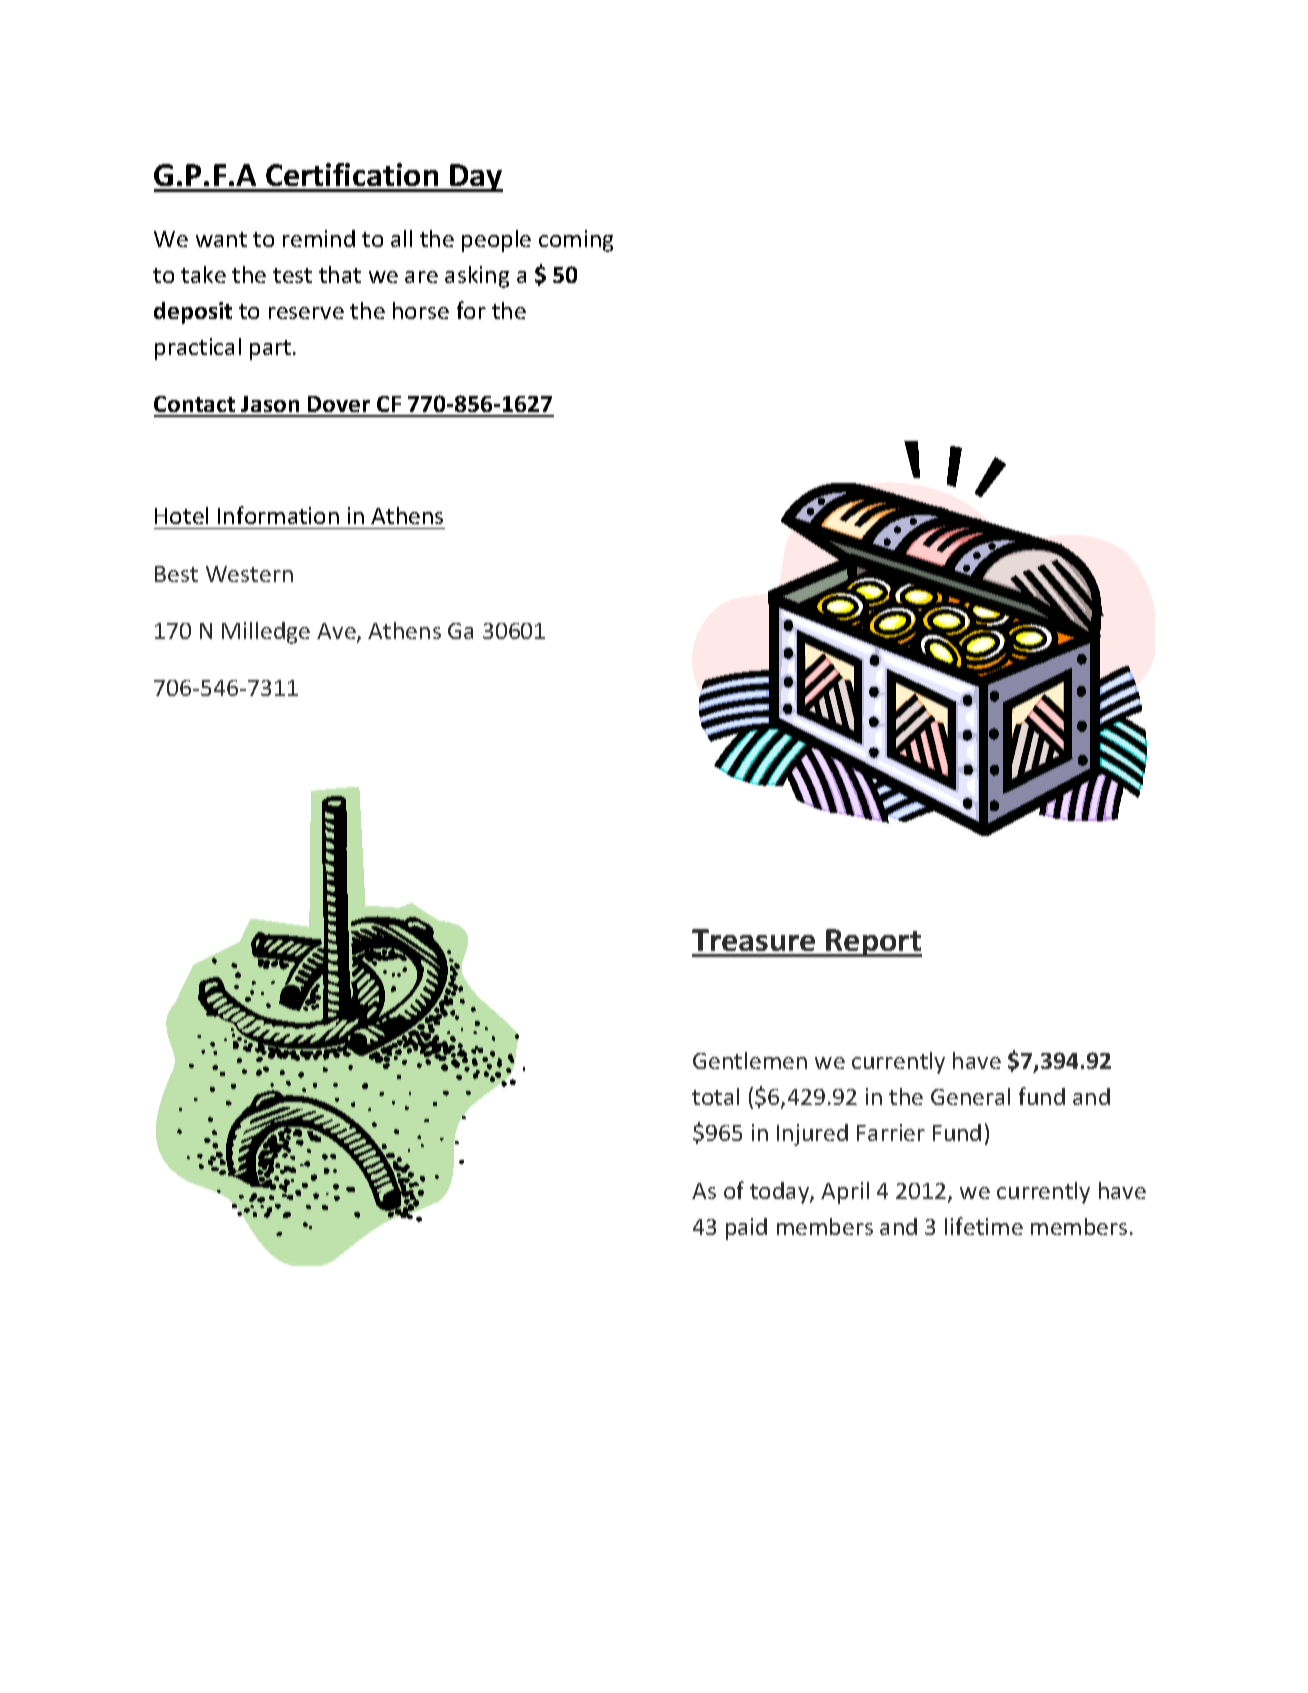 The height and width of the image is (1693, 1308). What do you see at coordinates (576, 241) in the image?
I see `coming` at bounding box center [576, 241].
